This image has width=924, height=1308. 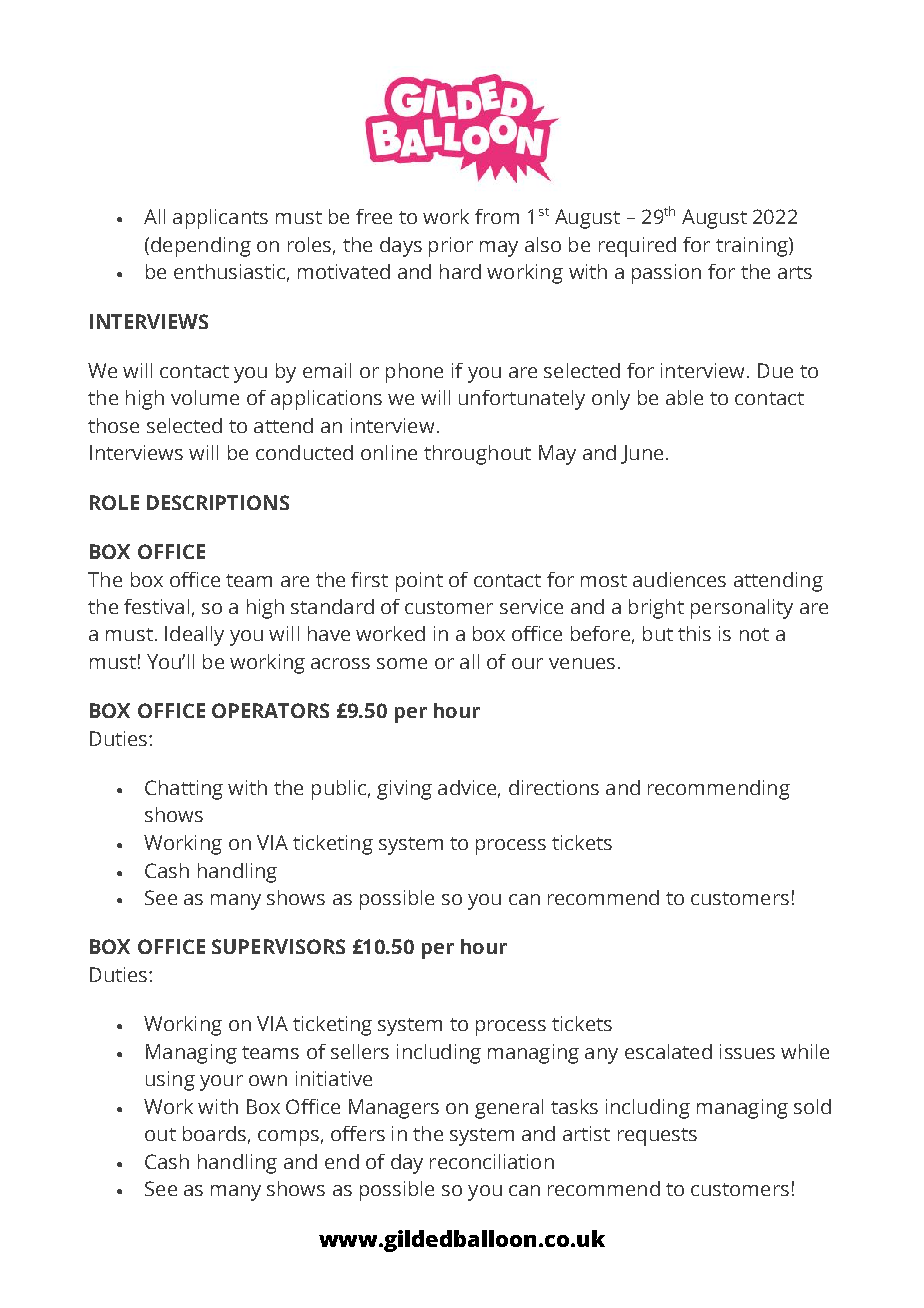 What do you see at coordinates (679, 579) in the image?
I see `audiences` at bounding box center [679, 579].
